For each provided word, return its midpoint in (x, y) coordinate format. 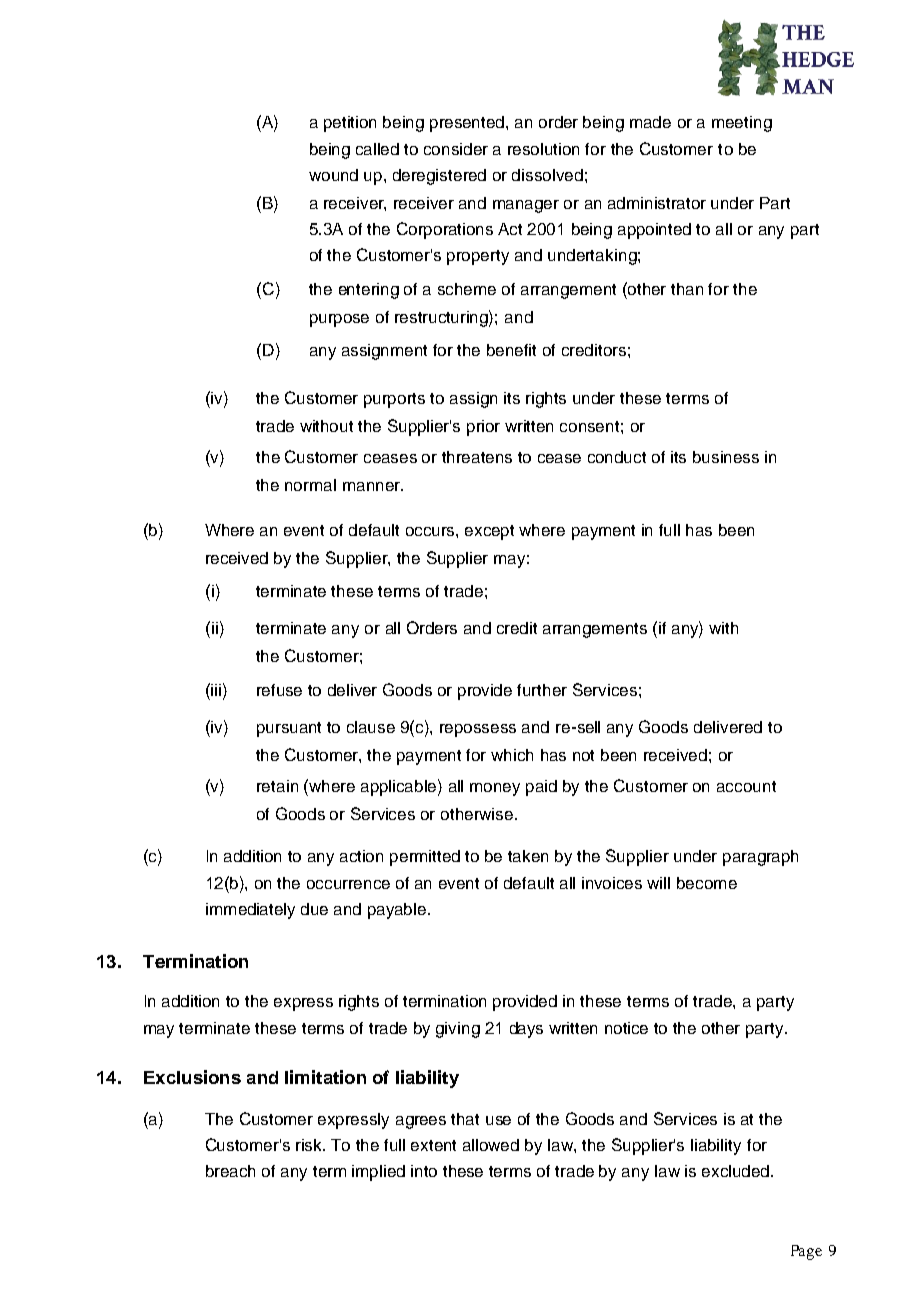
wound (333, 175)
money (495, 789)
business (726, 457)
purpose (339, 320)
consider (456, 149)
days (526, 1030)
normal (310, 485)
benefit (511, 350)
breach (230, 1171)
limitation (325, 1077)
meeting (742, 124)
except (489, 532)
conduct (617, 457)
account (746, 786)
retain (277, 786)
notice (626, 1028)
